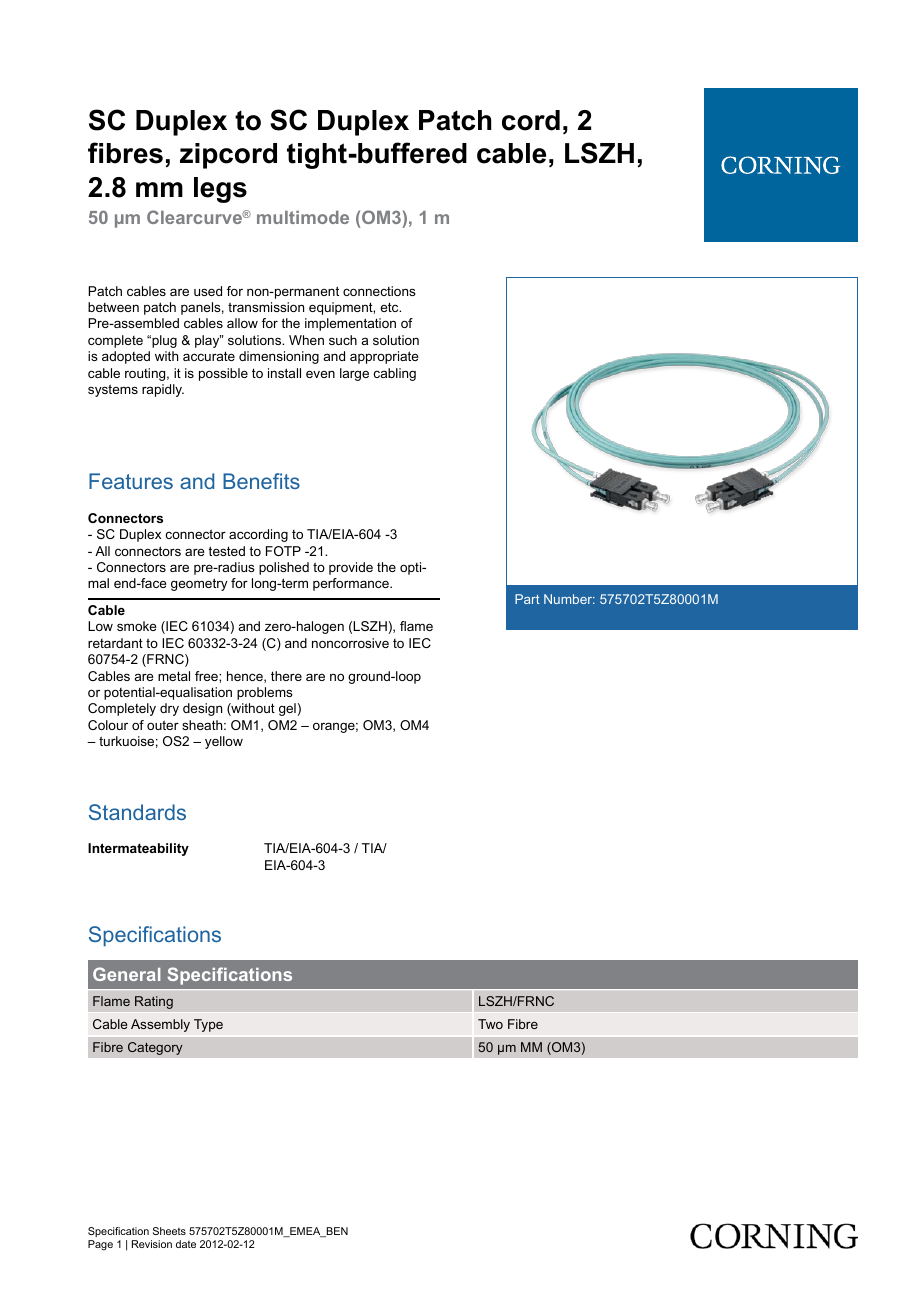  I want to click on date, so click(186, 1244).
